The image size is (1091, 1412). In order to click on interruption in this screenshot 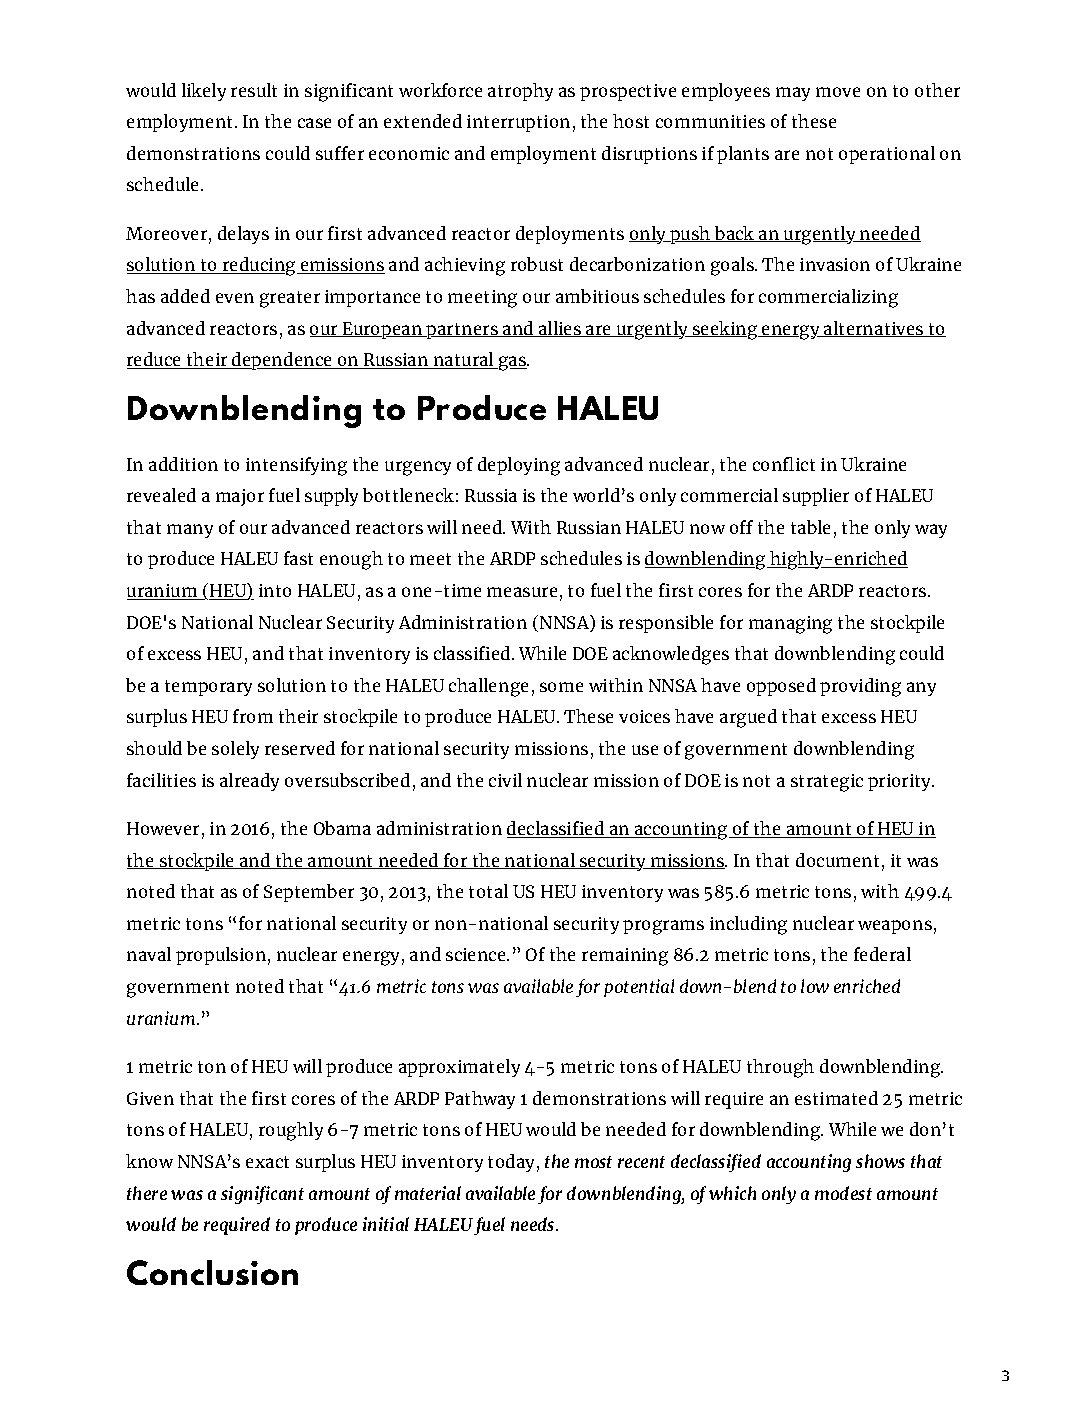, I will do `click(518, 123)`.
